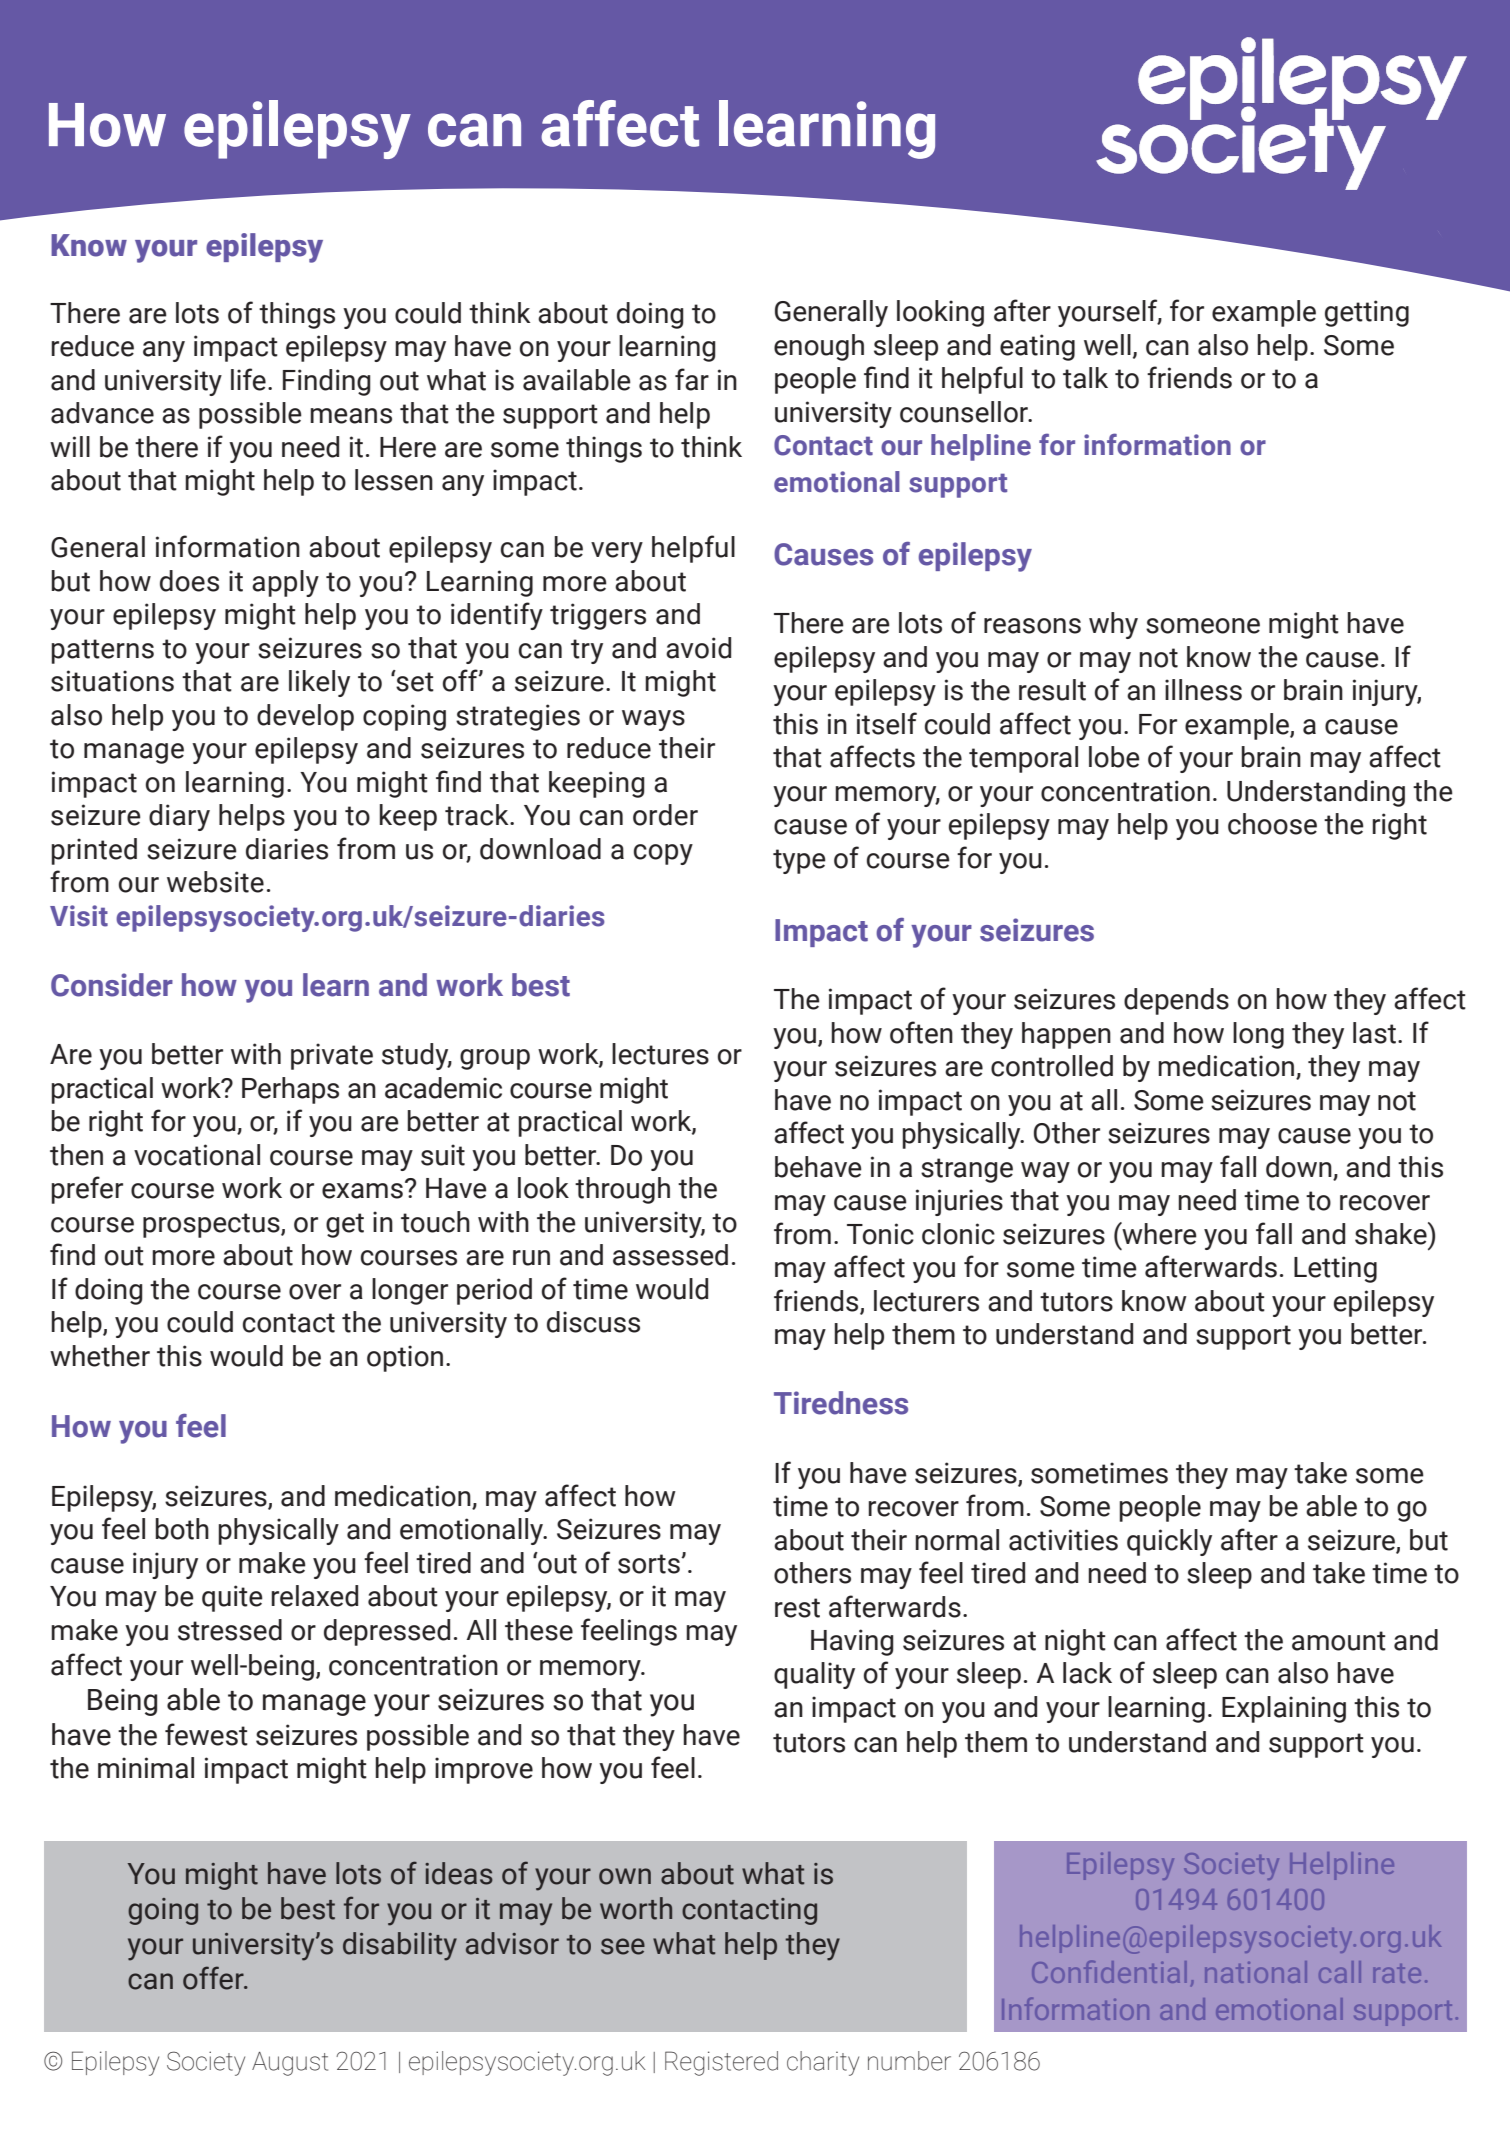  What do you see at coordinates (665, 815) in the screenshot?
I see `order` at bounding box center [665, 815].
